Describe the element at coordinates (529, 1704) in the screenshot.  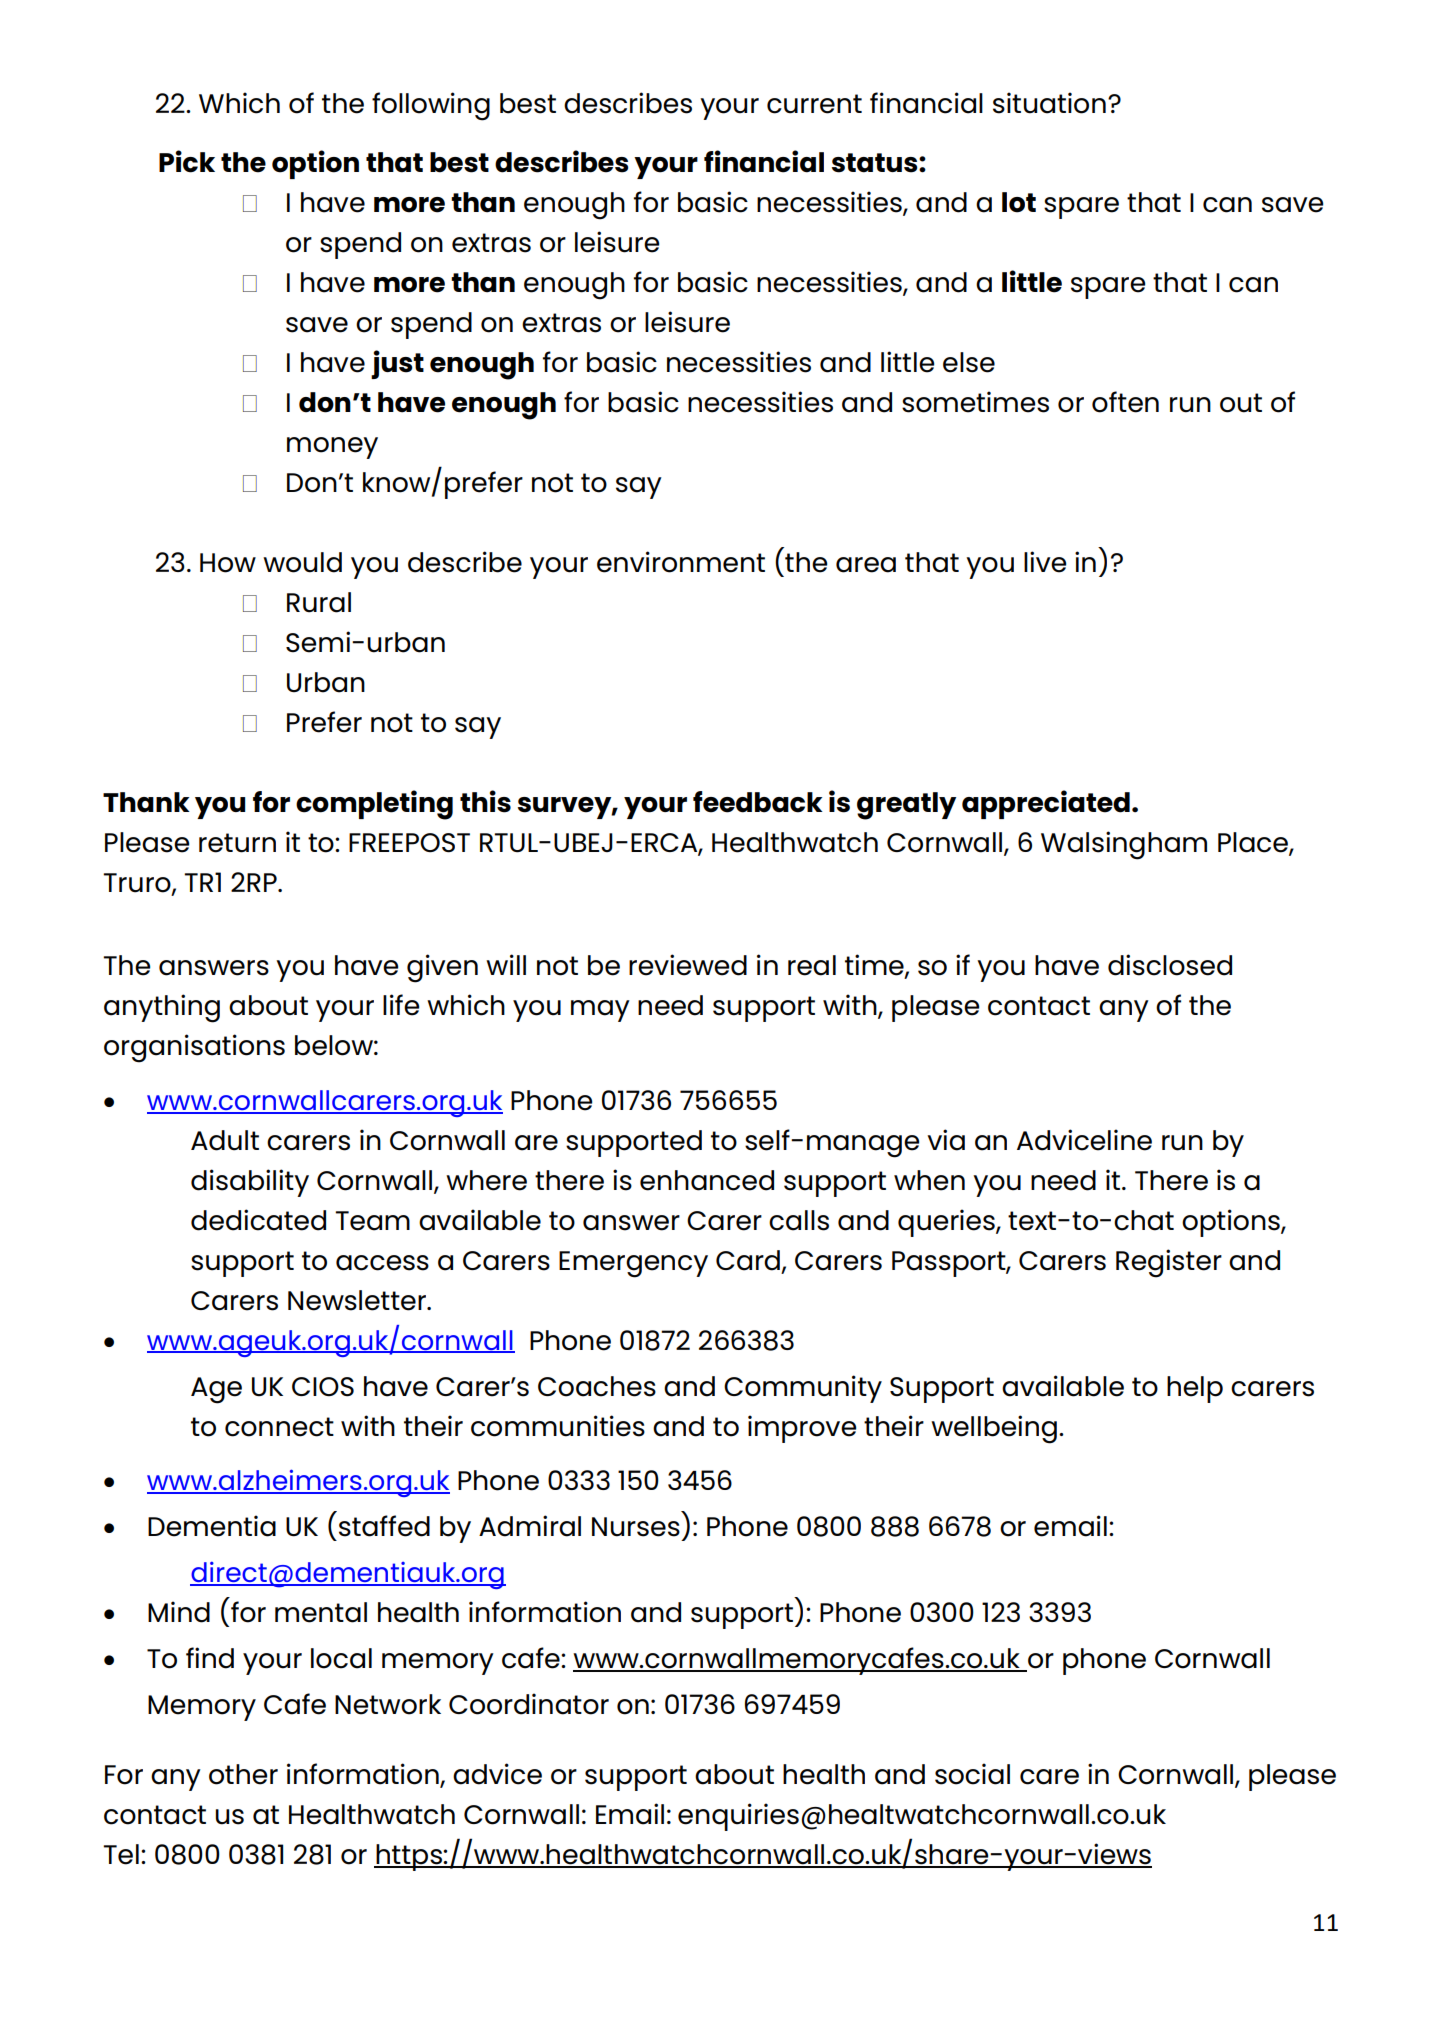
I see `Coordinator` at that location.
